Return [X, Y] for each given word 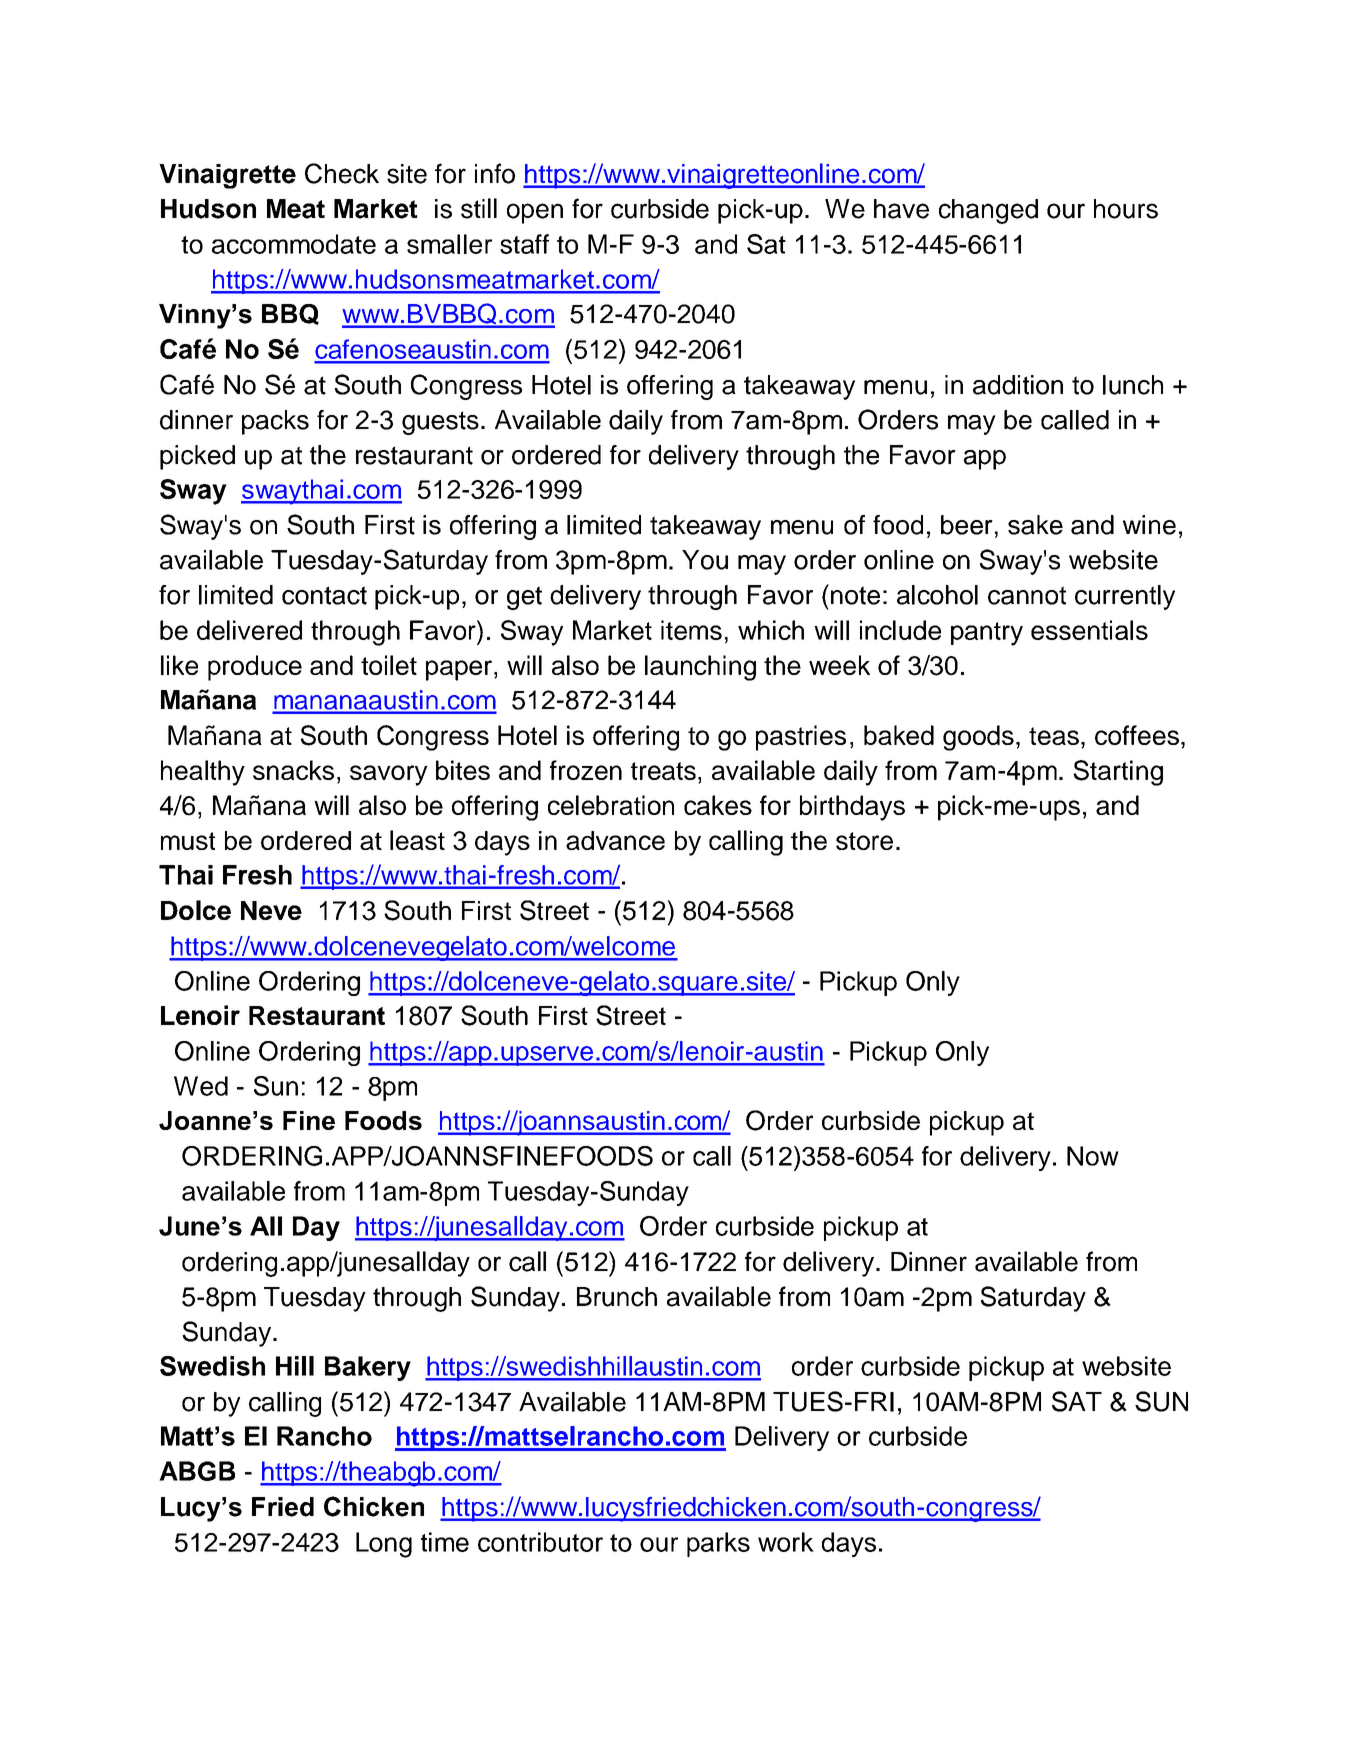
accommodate [294, 244]
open [535, 213]
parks [718, 1544]
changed [988, 211]
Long [384, 1545]
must [188, 841]
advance [615, 840]
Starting [1118, 773]
